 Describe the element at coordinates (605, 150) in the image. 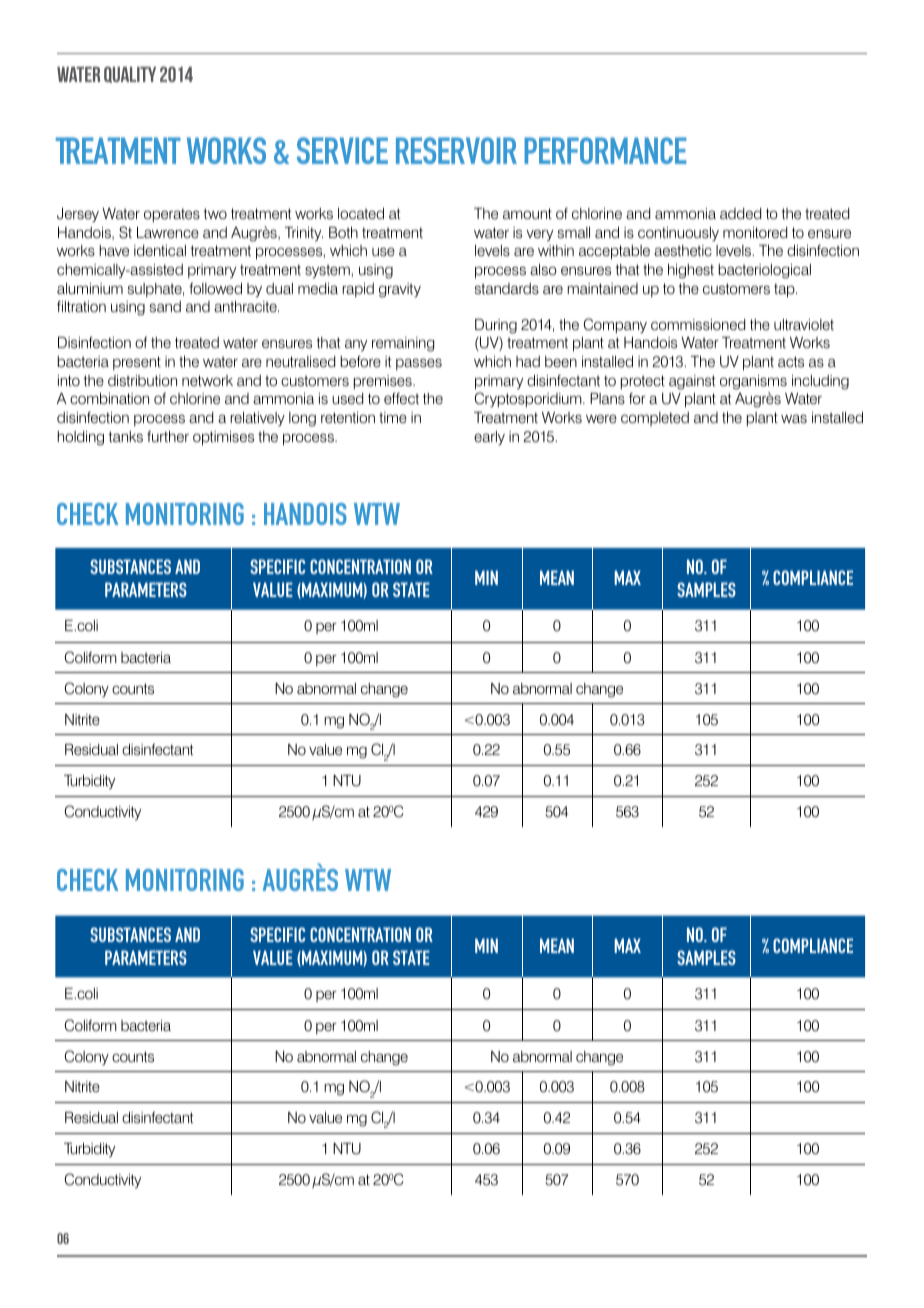

I see `performance` at that location.
